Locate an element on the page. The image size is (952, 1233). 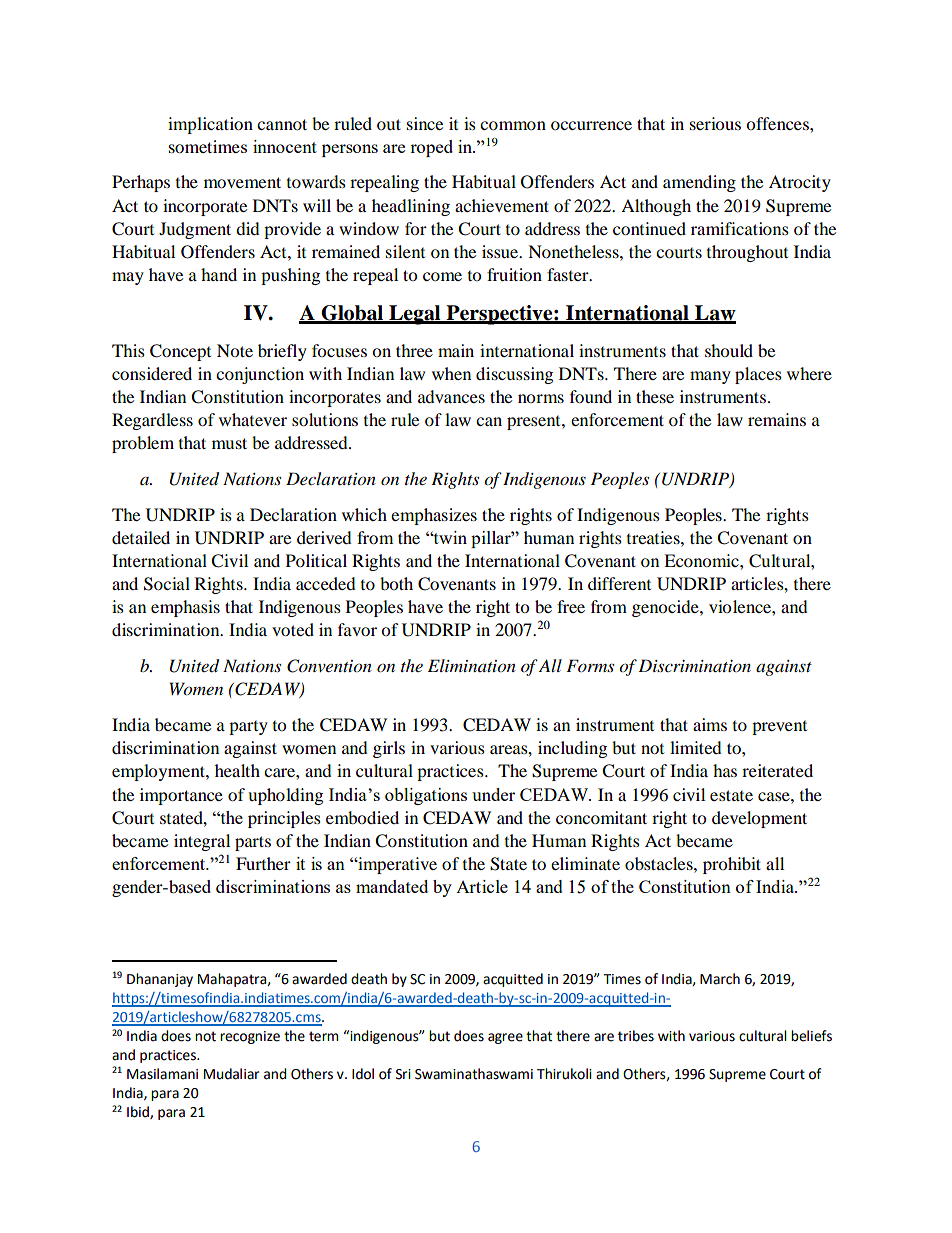
serious is located at coordinates (715, 123).
